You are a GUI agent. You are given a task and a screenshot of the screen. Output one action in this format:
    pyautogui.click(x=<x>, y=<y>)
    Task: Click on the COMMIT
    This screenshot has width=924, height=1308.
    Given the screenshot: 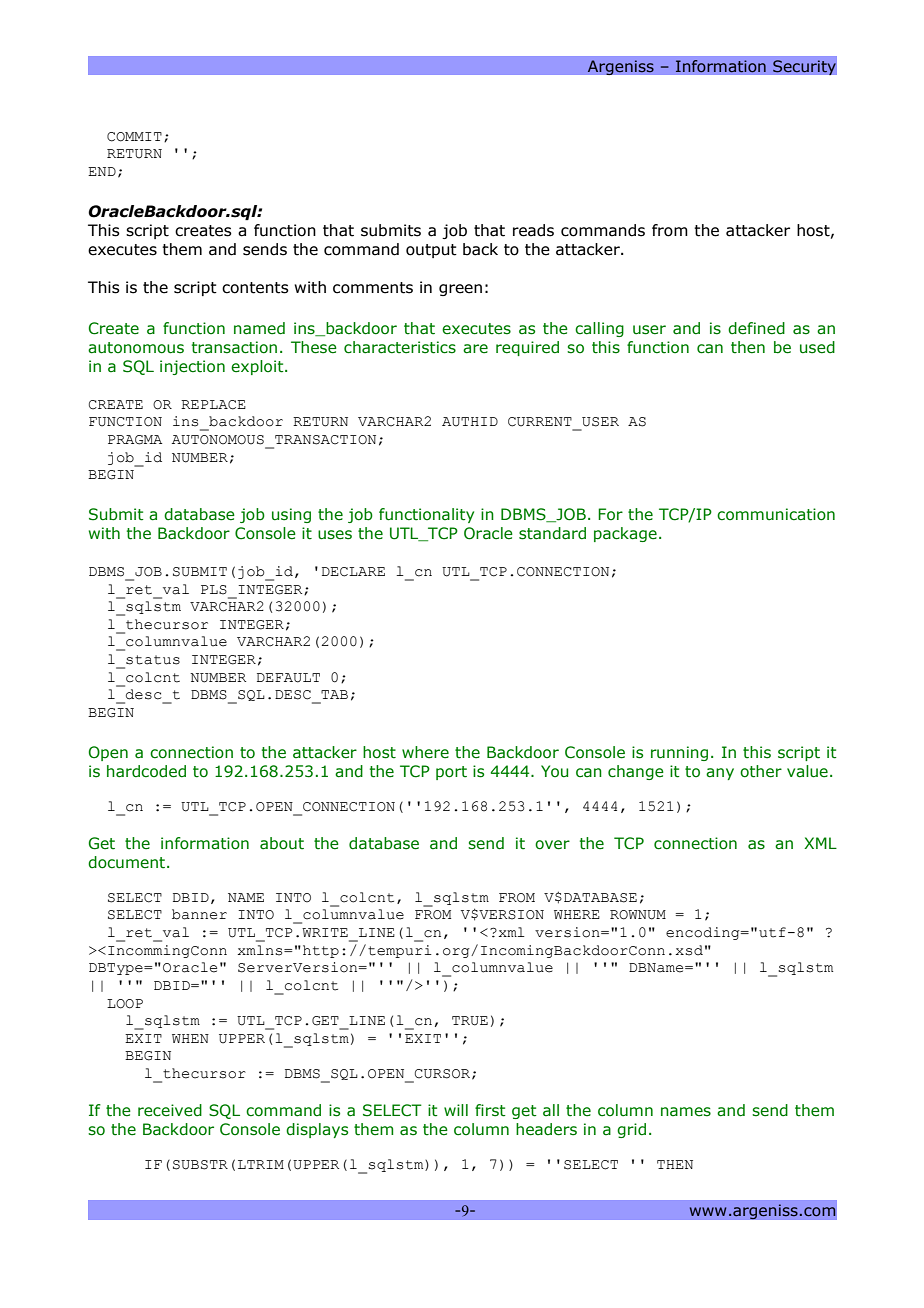 What is the action you would take?
    pyautogui.click(x=134, y=137)
